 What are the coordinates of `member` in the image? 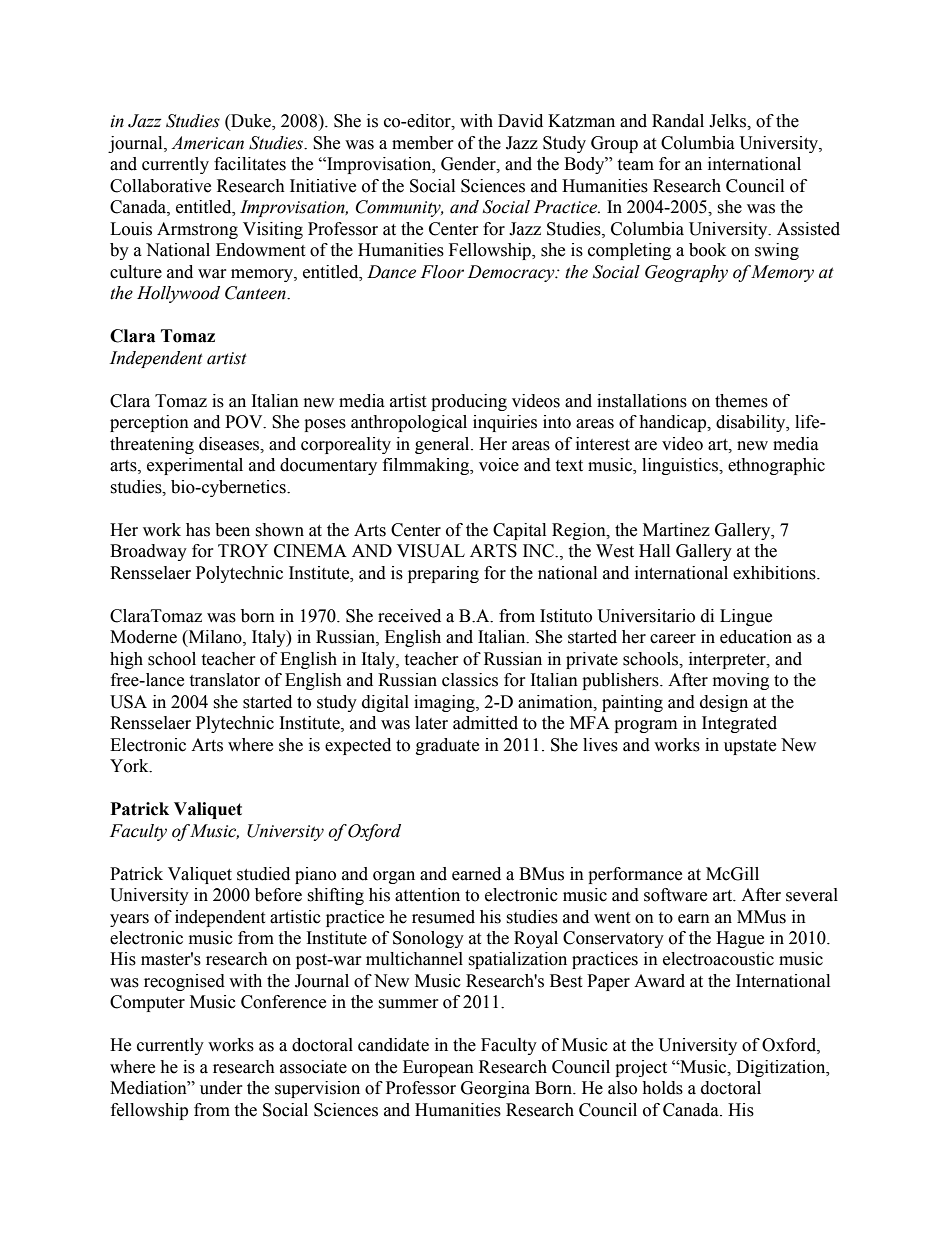 It's located at (423, 143).
